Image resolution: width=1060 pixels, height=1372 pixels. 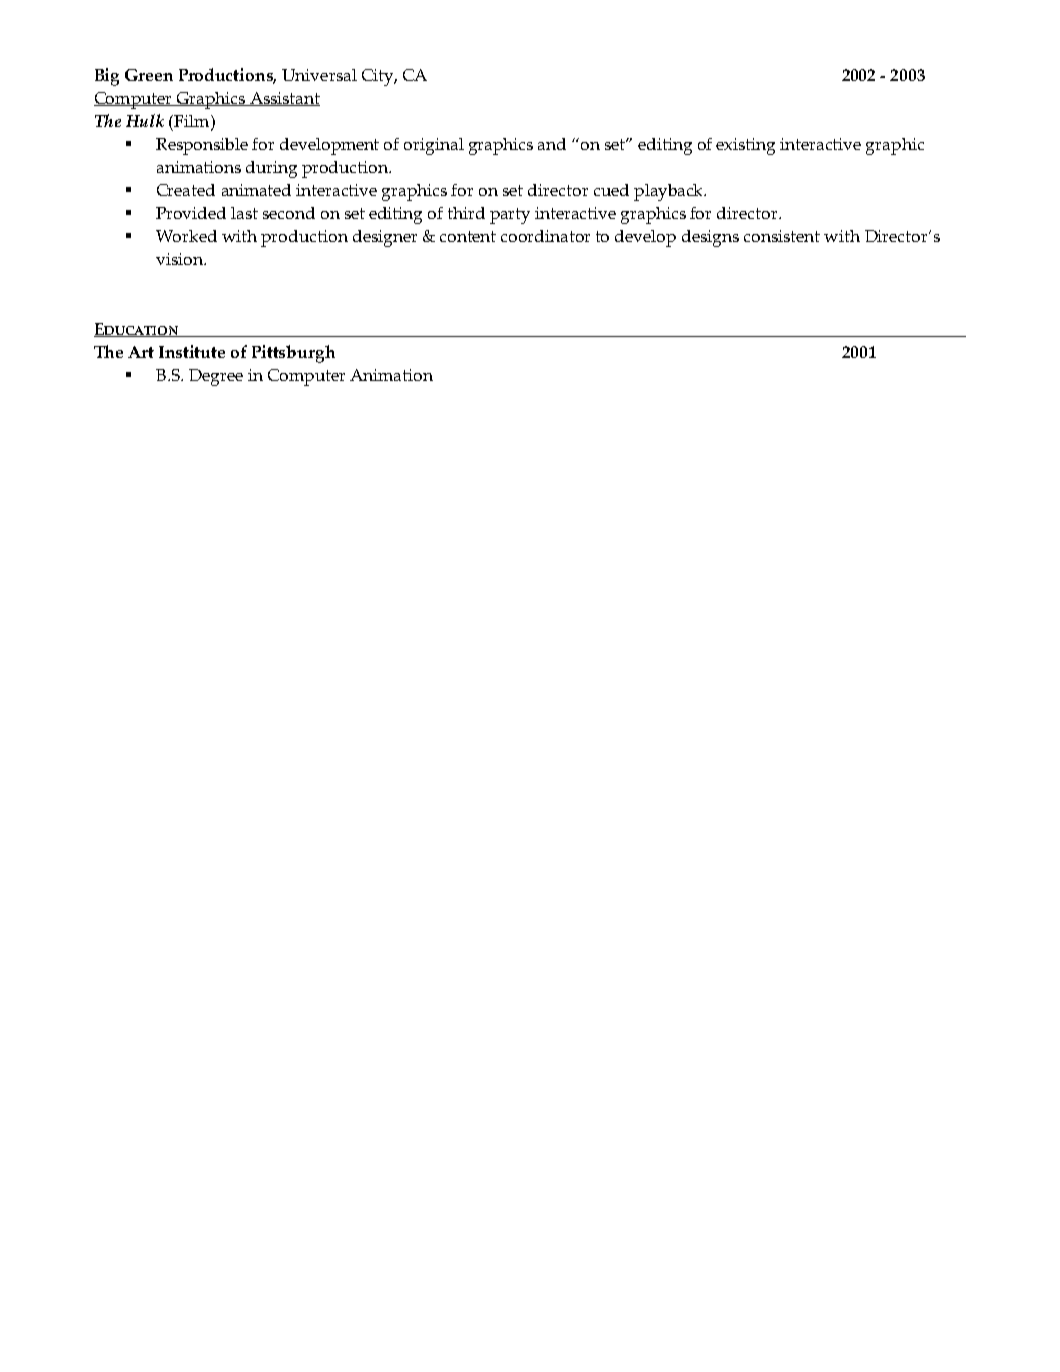 I want to click on Degree, so click(x=216, y=377).
